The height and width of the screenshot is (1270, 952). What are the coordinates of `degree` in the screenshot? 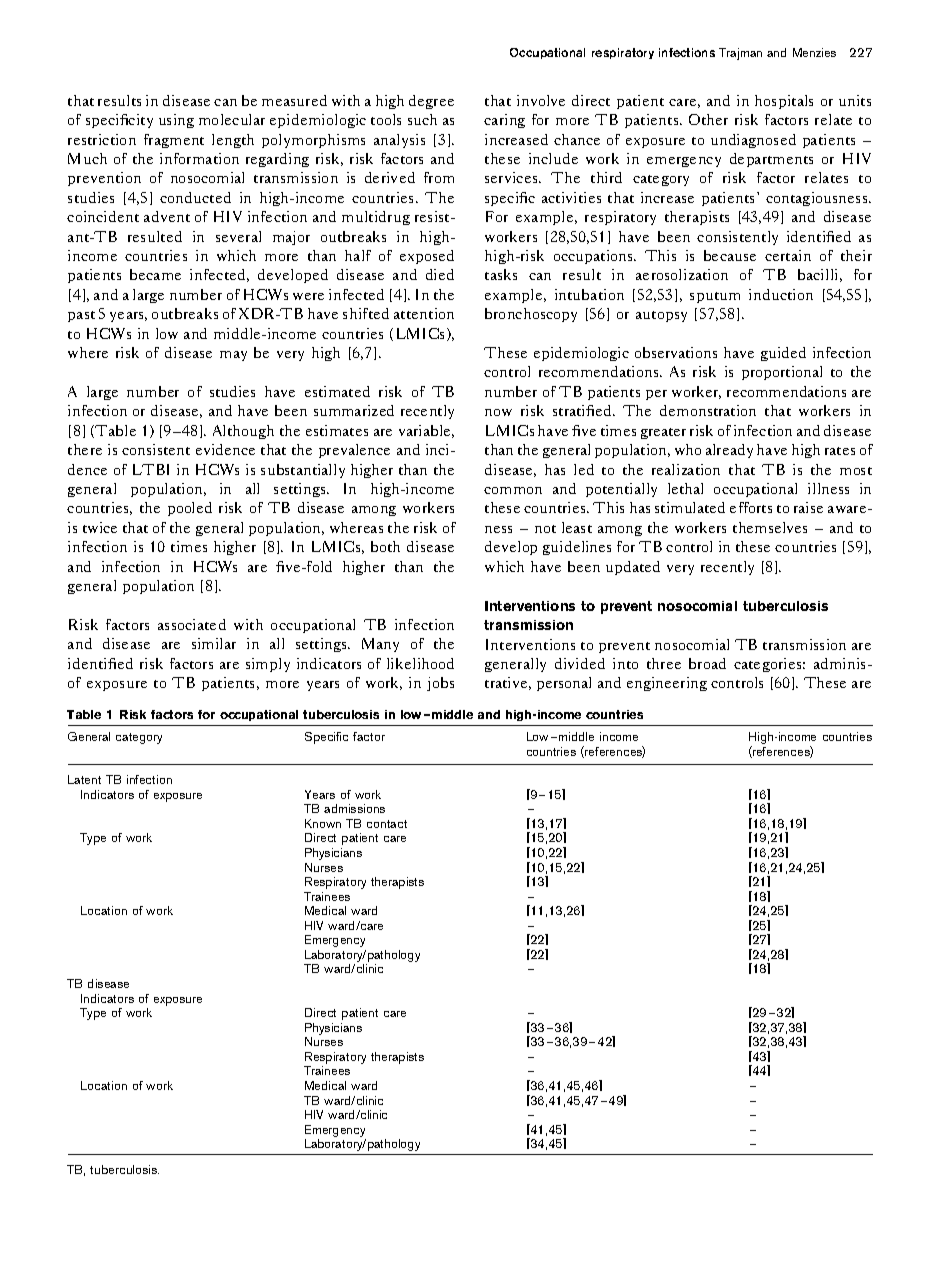 It's located at (431, 102).
